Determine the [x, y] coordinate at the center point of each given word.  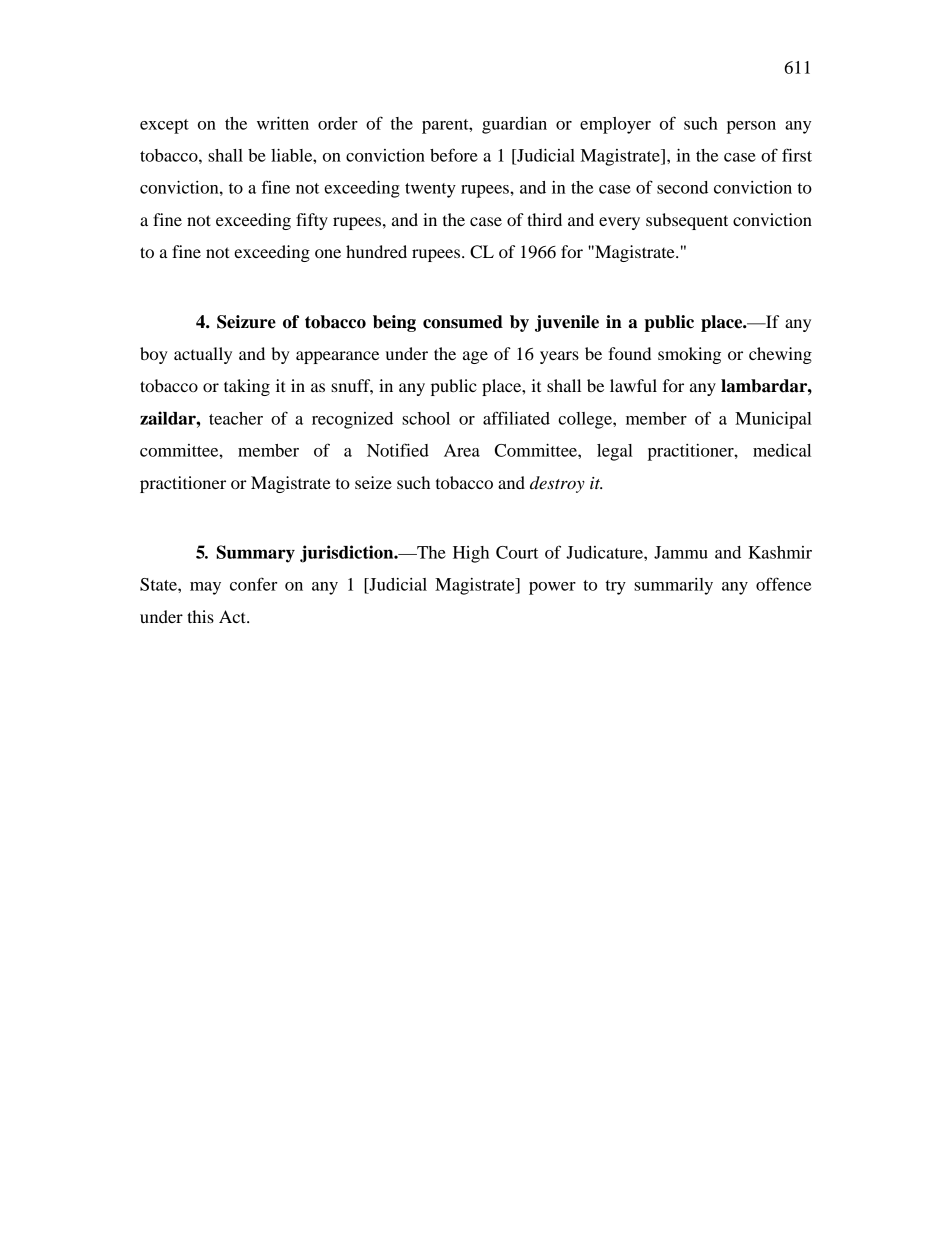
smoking [689, 355]
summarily [673, 586]
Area [462, 450]
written [283, 123]
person [751, 127]
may [205, 588]
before [454, 155]
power [552, 588]
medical [782, 450]
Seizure [246, 322]
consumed [463, 322]
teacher [236, 418]
